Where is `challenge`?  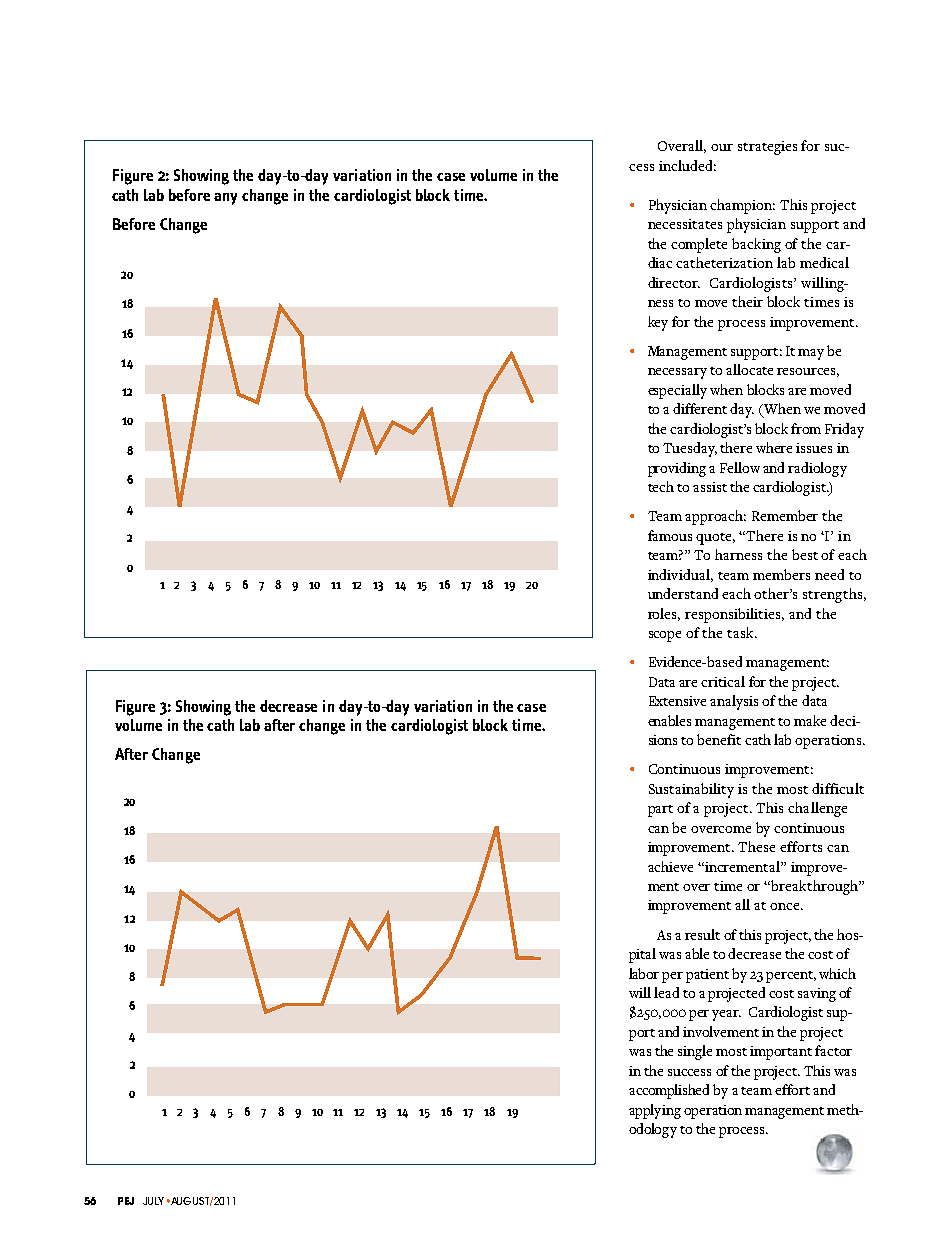 challenge is located at coordinates (817, 809).
